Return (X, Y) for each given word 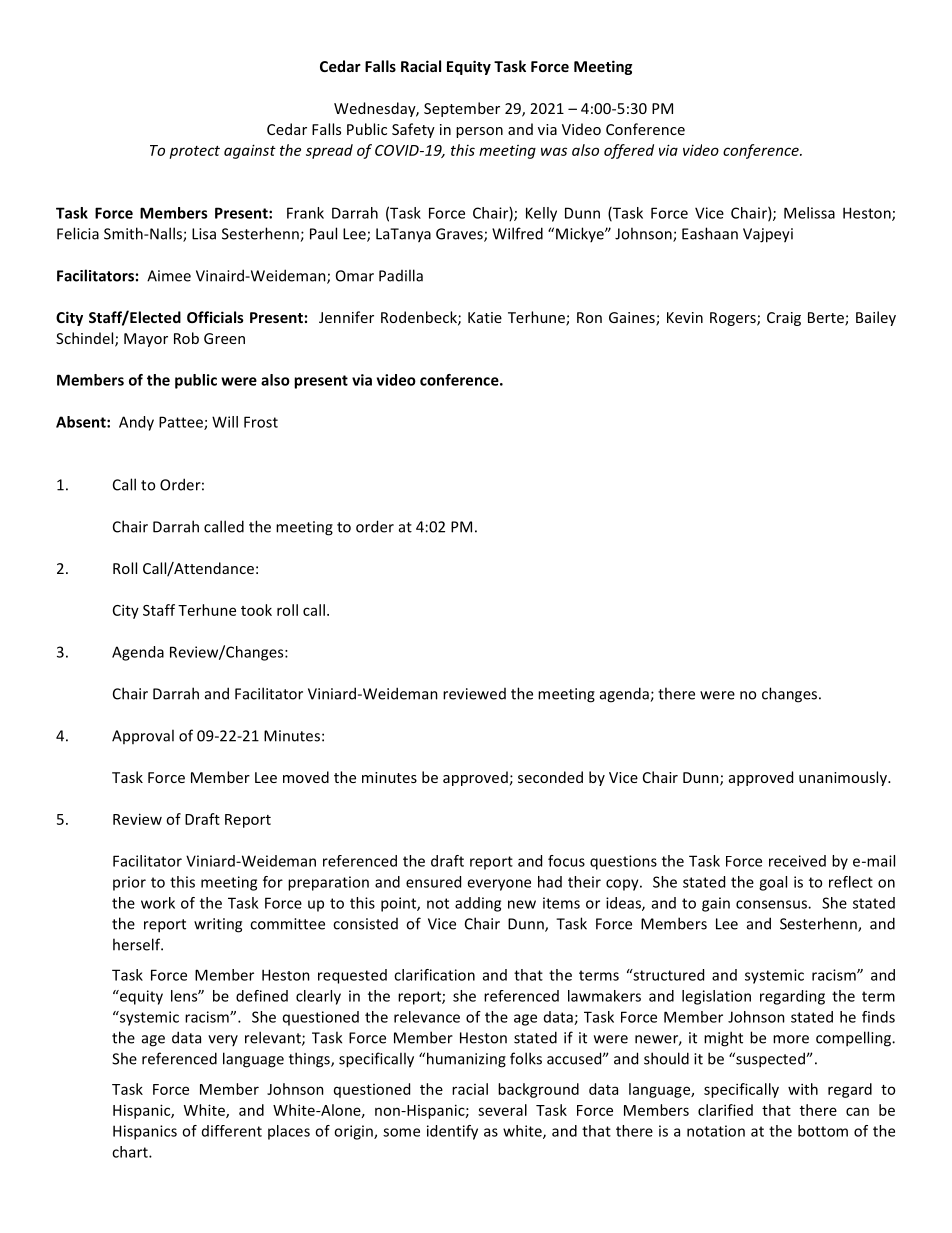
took (256, 610)
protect (194, 152)
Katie (485, 317)
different (232, 1131)
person (479, 132)
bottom (823, 1131)
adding (478, 904)
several (502, 1110)
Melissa (809, 213)
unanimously (844, 778)
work (158, 903)
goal (773, 883)
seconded (550, 777)
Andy (136, 423)
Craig (784, 319)
